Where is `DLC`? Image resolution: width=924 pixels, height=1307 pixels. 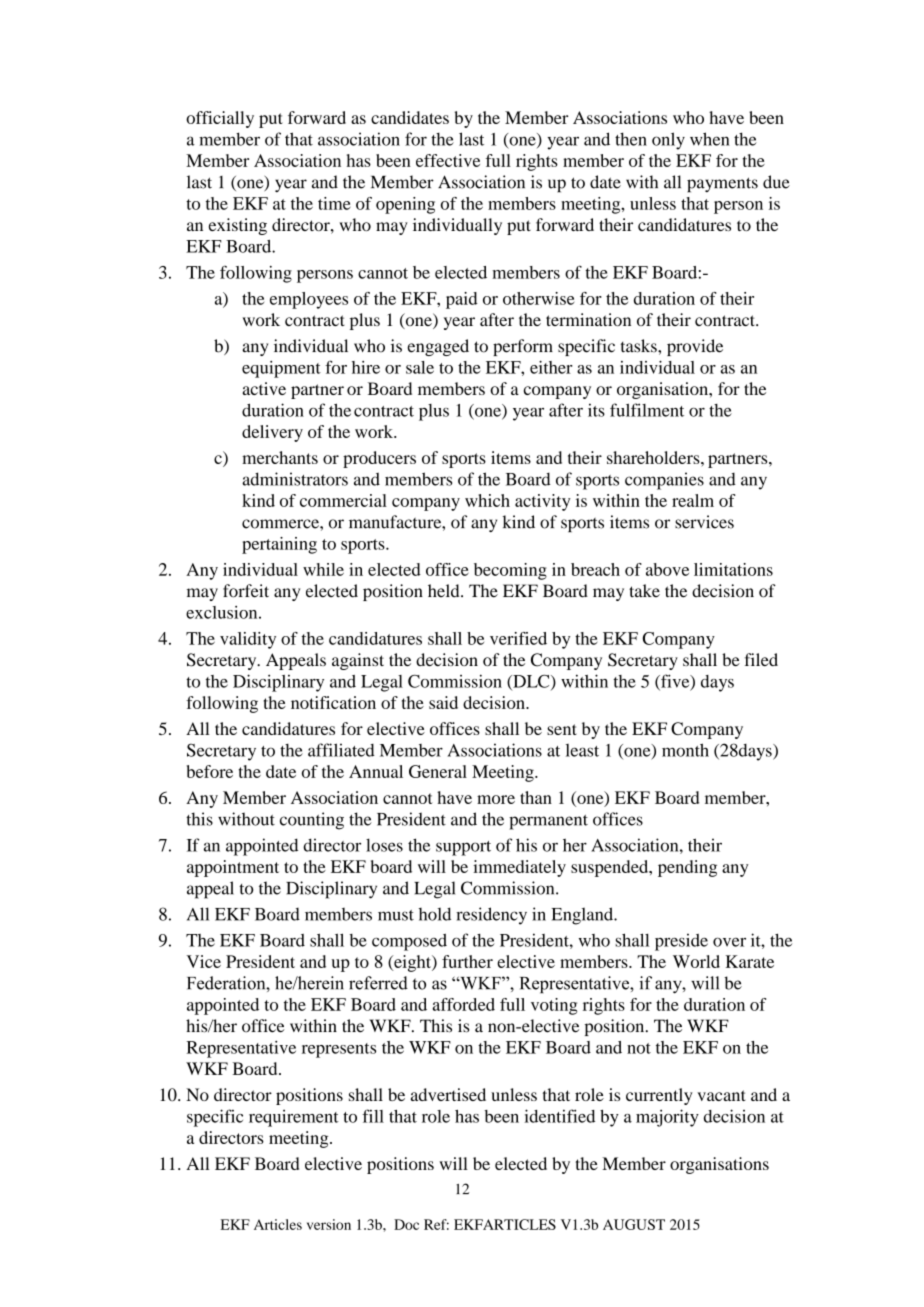
DLC is located at coordinates (531, 682).
